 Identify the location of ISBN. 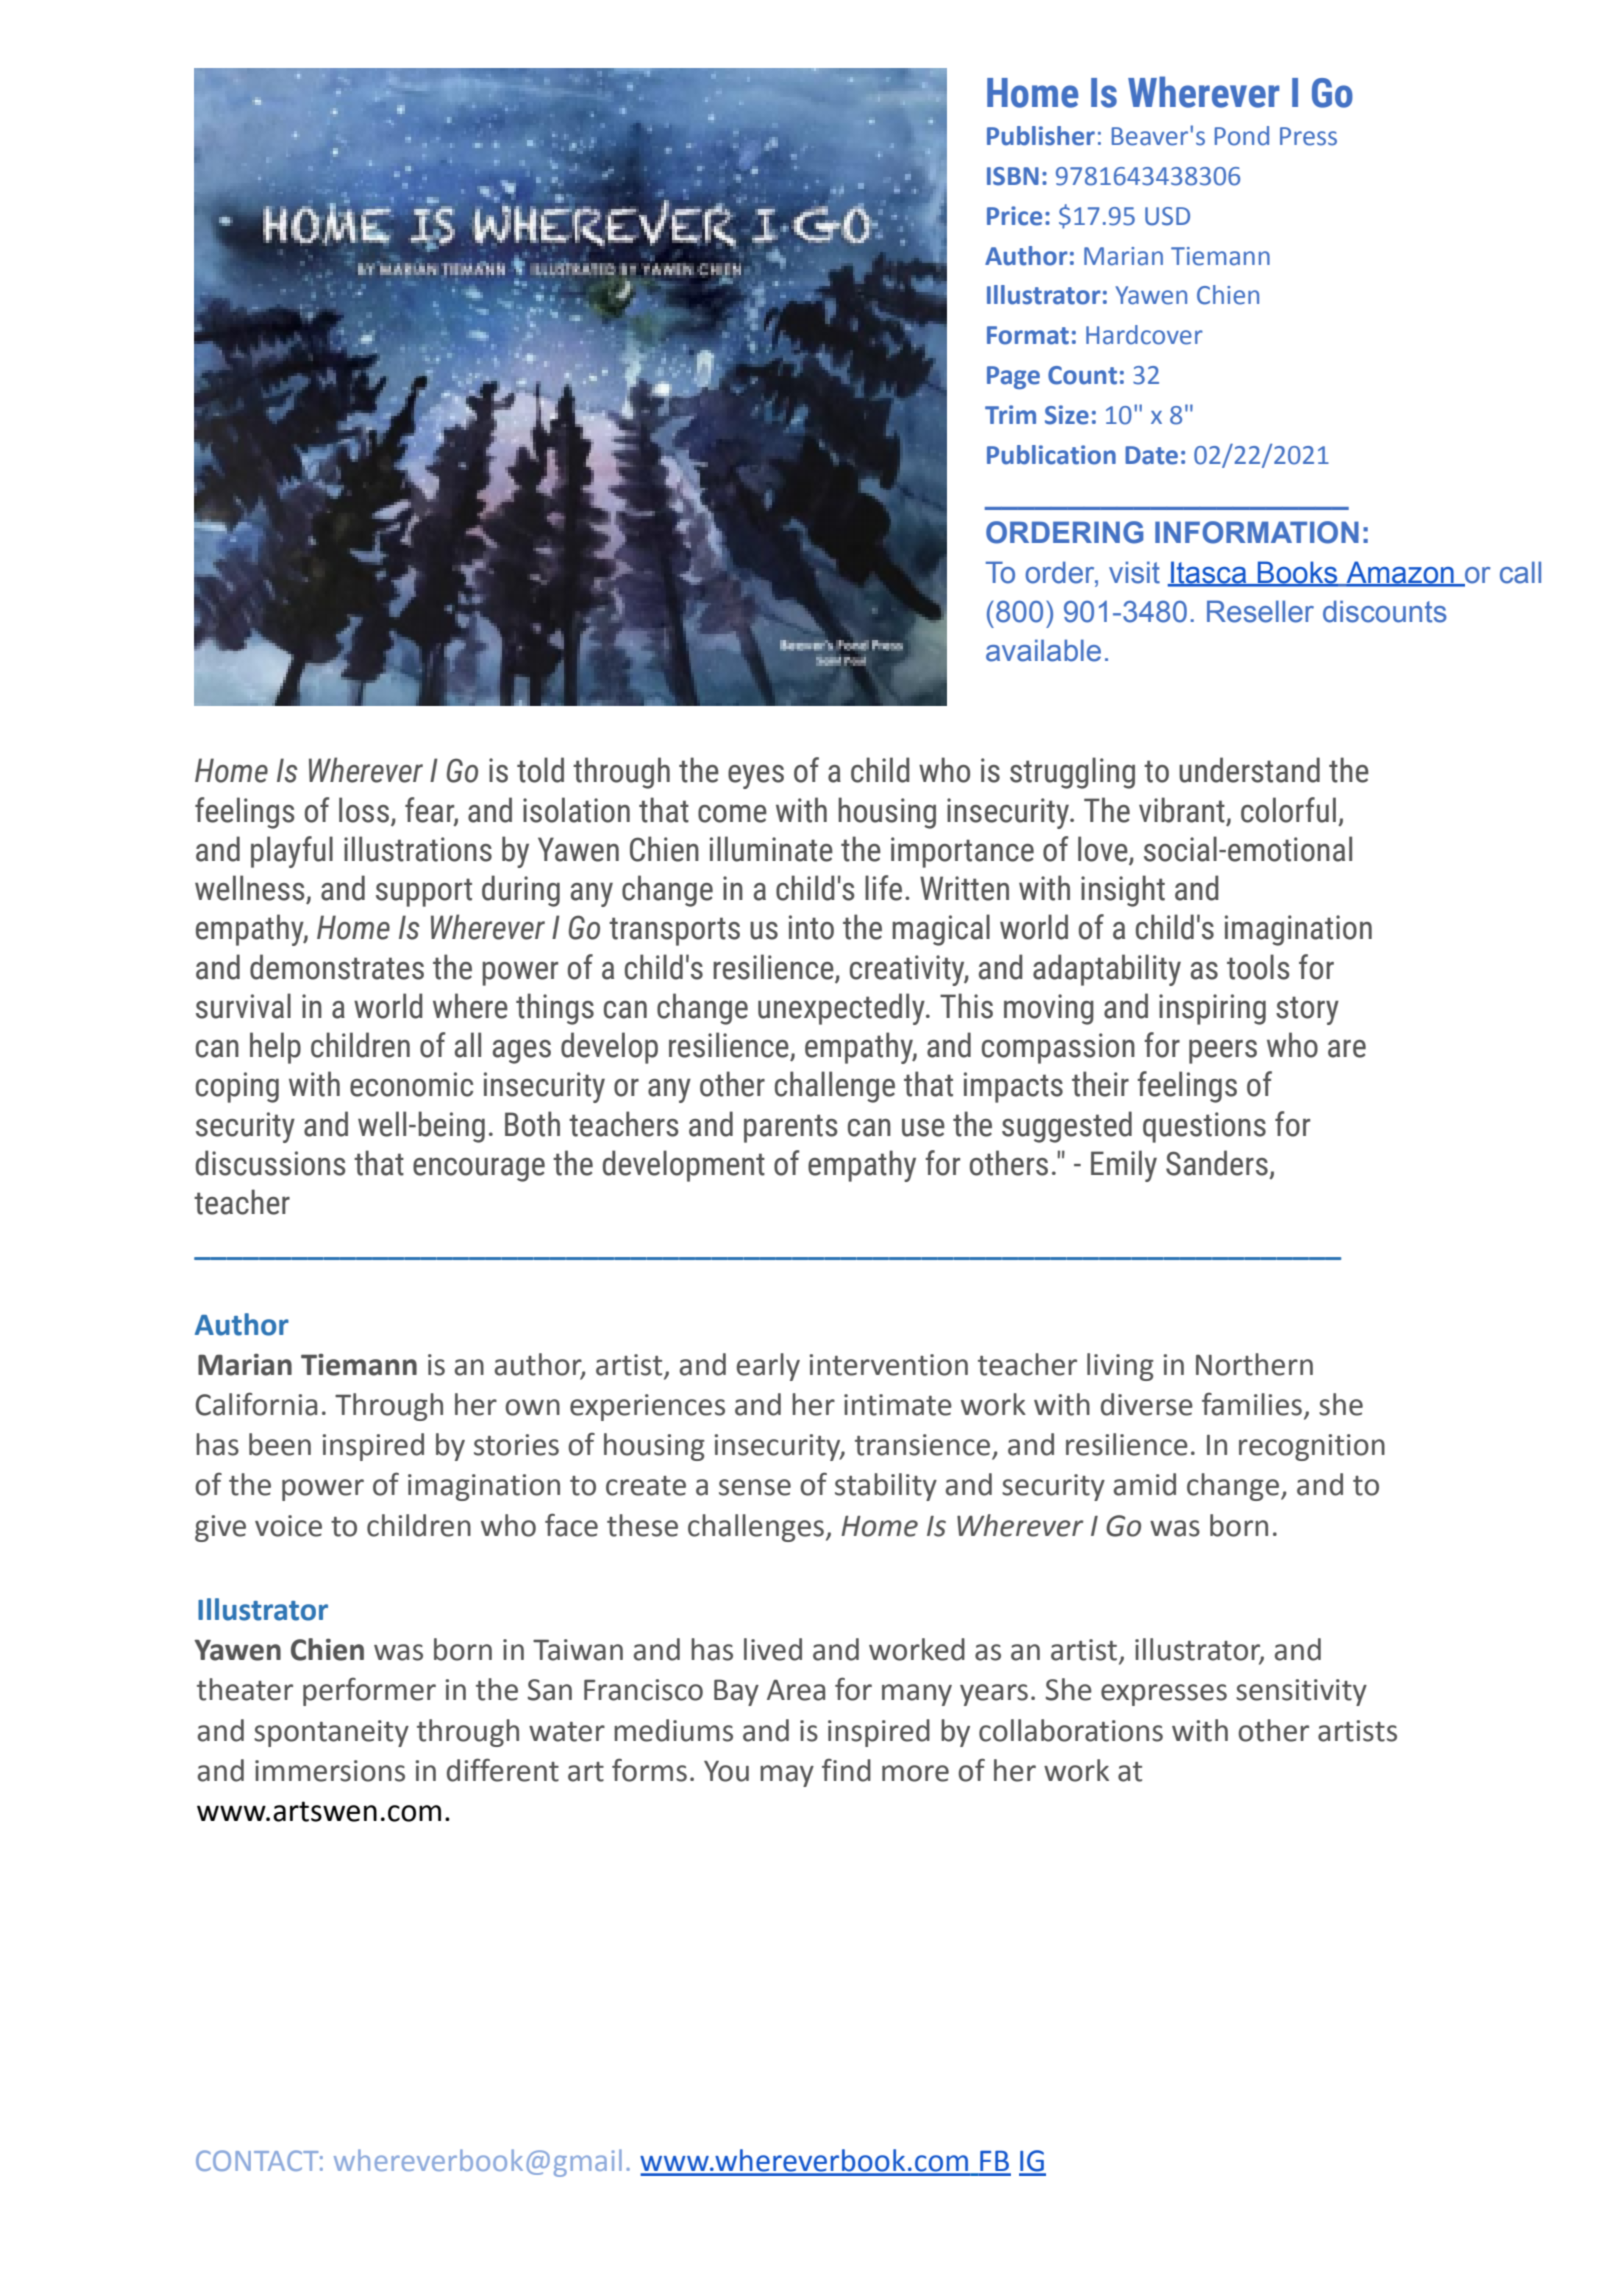
(1013, 176).
